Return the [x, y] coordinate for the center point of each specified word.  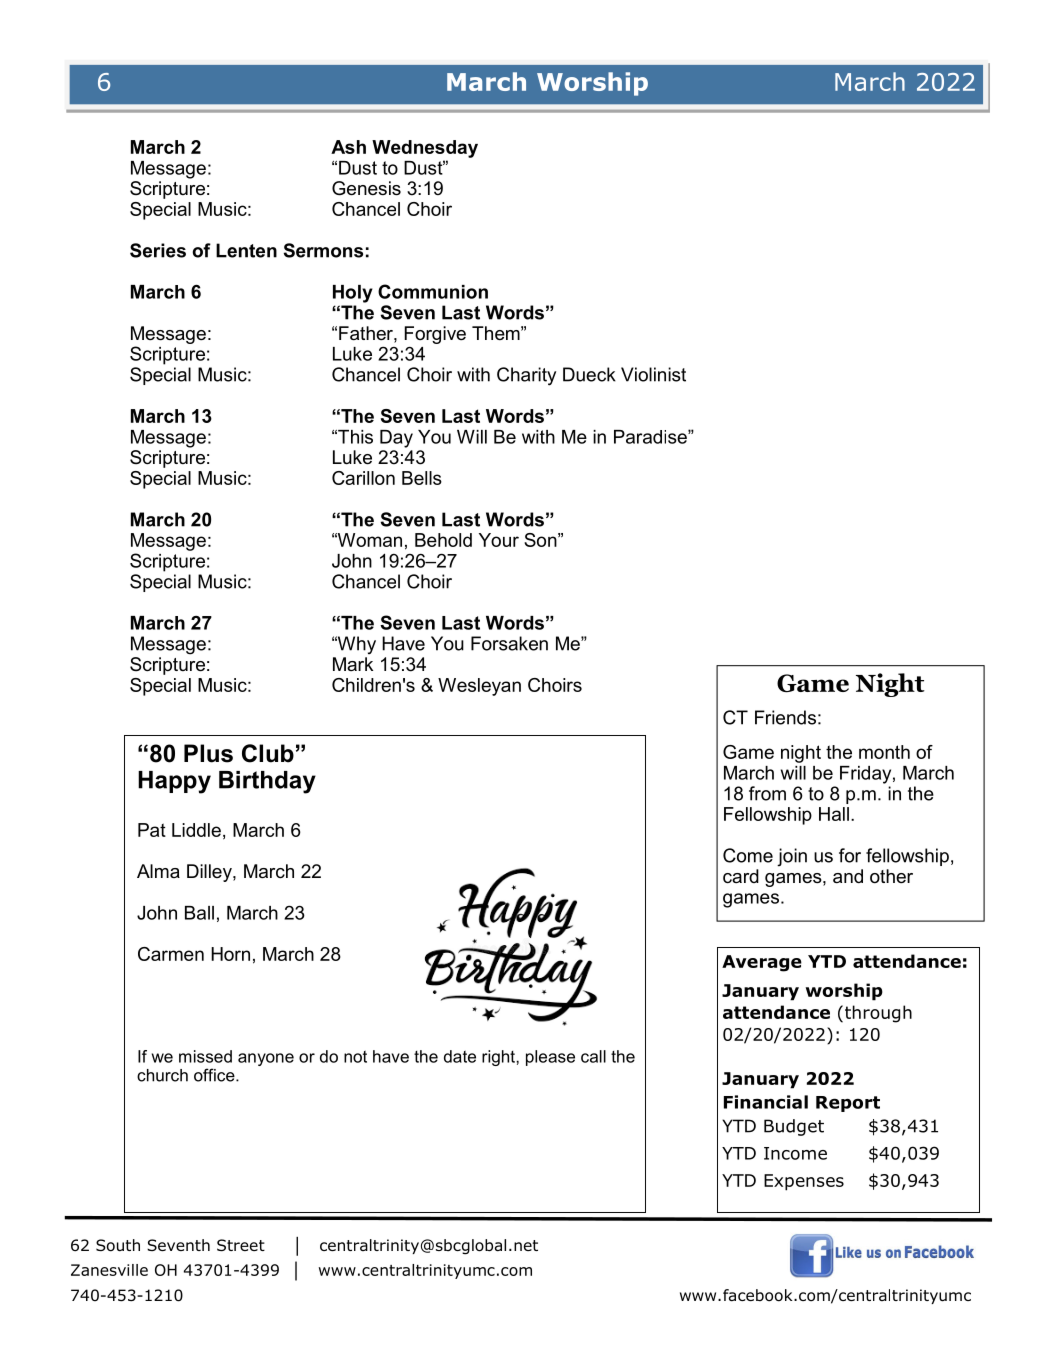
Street [241, 1245]
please [550, 1058]
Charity [526, 376]
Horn [230, 954]
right [499, 1058]
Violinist [653, 374]
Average [762, 963]
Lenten [246, 250]
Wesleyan [479, 687]
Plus [208, 753]
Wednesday [425, 149]
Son [541, 540]
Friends [785, 717]
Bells [422, 478]
